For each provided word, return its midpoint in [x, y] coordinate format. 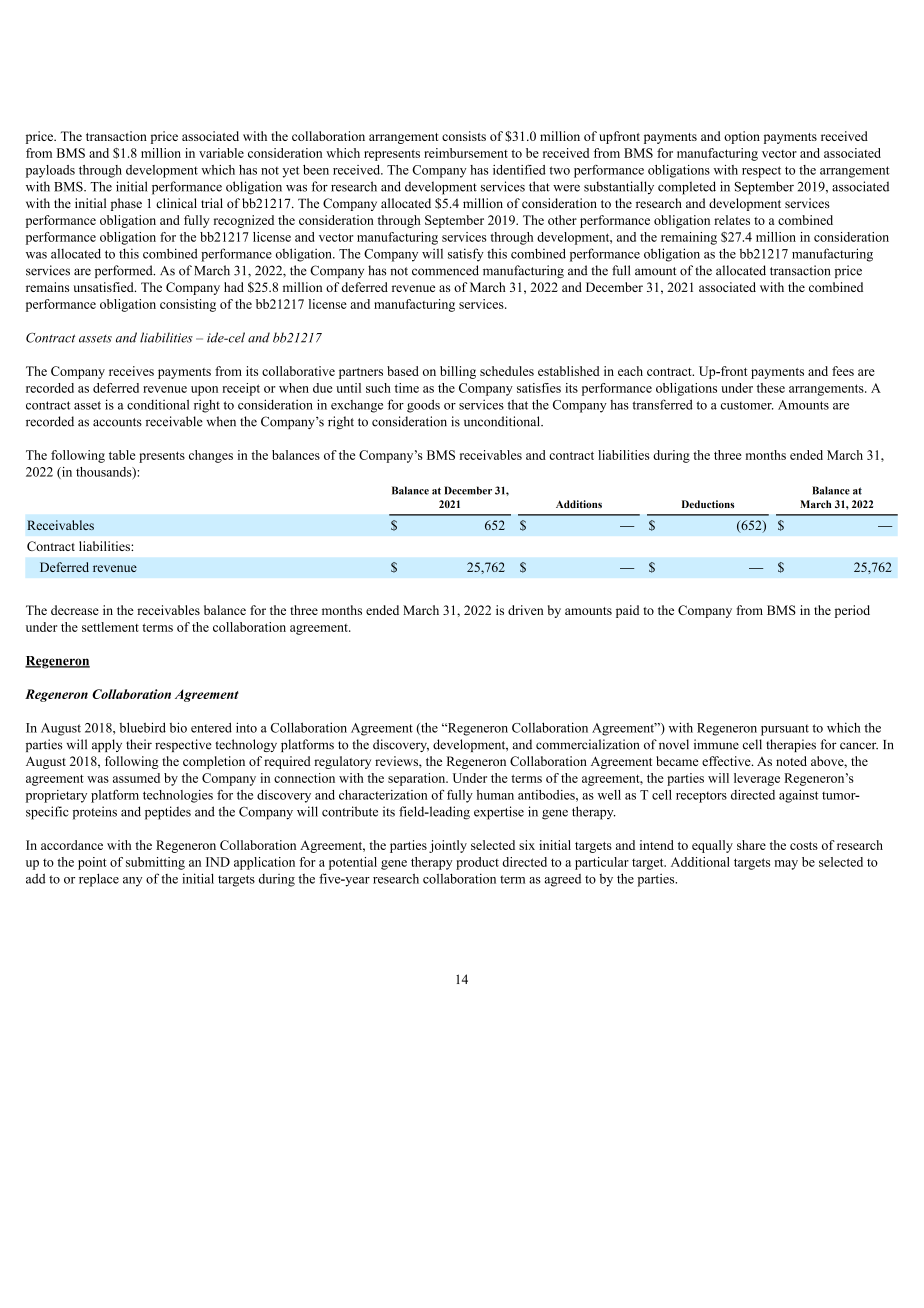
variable [221, 153]
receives [131, 371]
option [742, 137]
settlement [110, 627]
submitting [155, 863]
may [786, 865]
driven [526, 610]
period [852, 611]
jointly [448, 846]
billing [458, 372]
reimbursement [466, 153]
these [771, 388]
